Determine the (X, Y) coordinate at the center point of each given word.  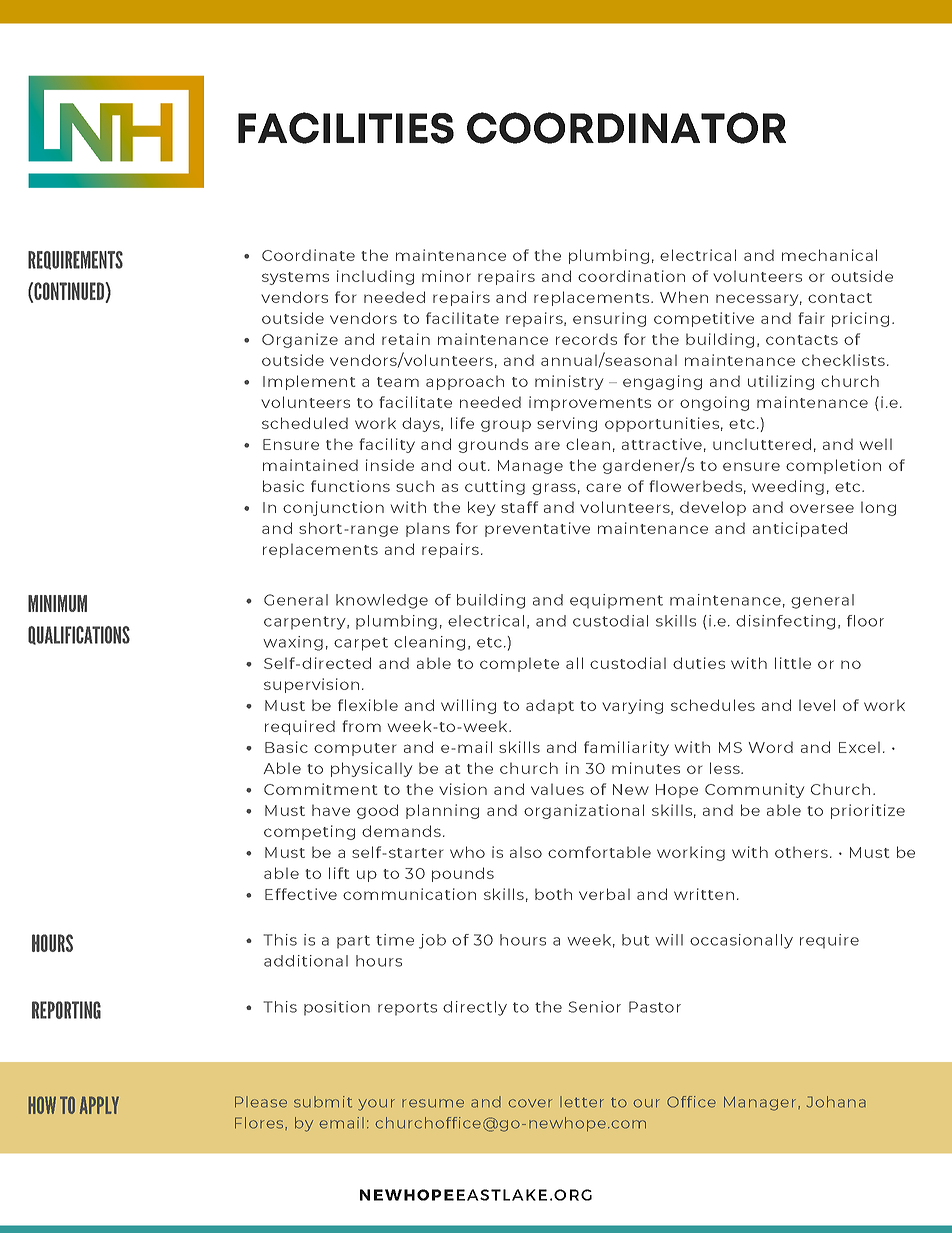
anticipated (800, 529)
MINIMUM (57, 603)
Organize (300, 340)
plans (428, 529)
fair (811, 318)
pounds (463, 874)
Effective (301, 894)
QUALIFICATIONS (79, 635)
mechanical (829, 255)
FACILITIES (346, 128)
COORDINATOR (626, 128)
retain (406, 339)
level (817, 705)
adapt (550, 706)
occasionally (741, 941)
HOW (42, 1105)
